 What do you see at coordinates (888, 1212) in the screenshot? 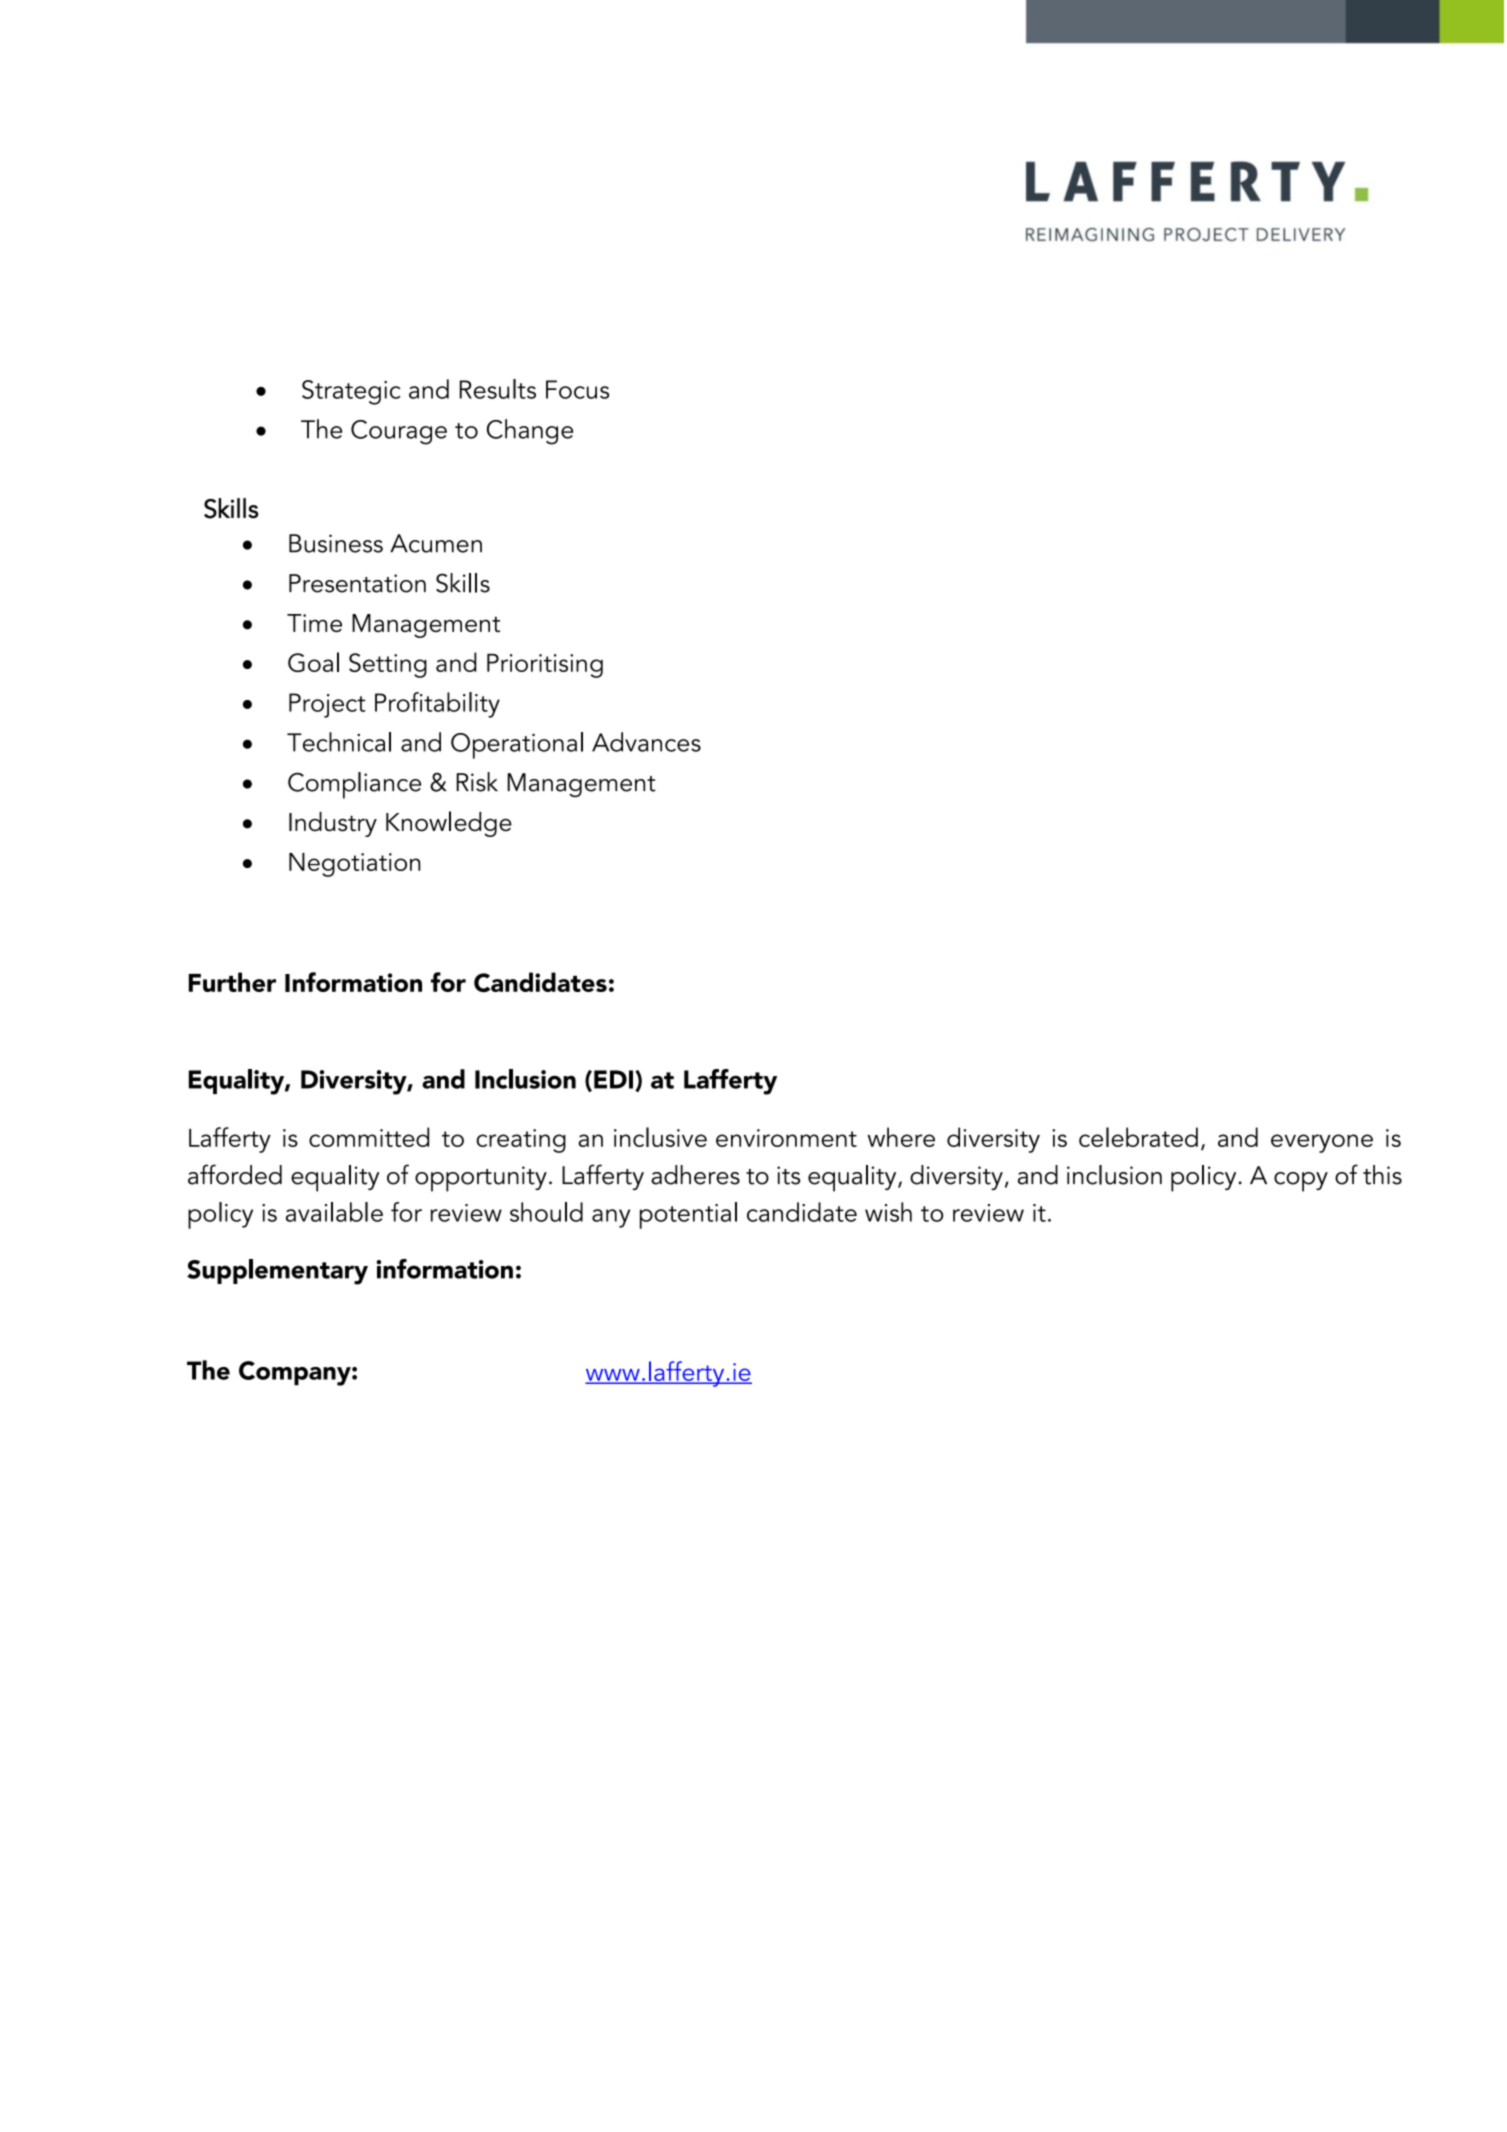
I see `wish` at bounding box center [888, 1212].
